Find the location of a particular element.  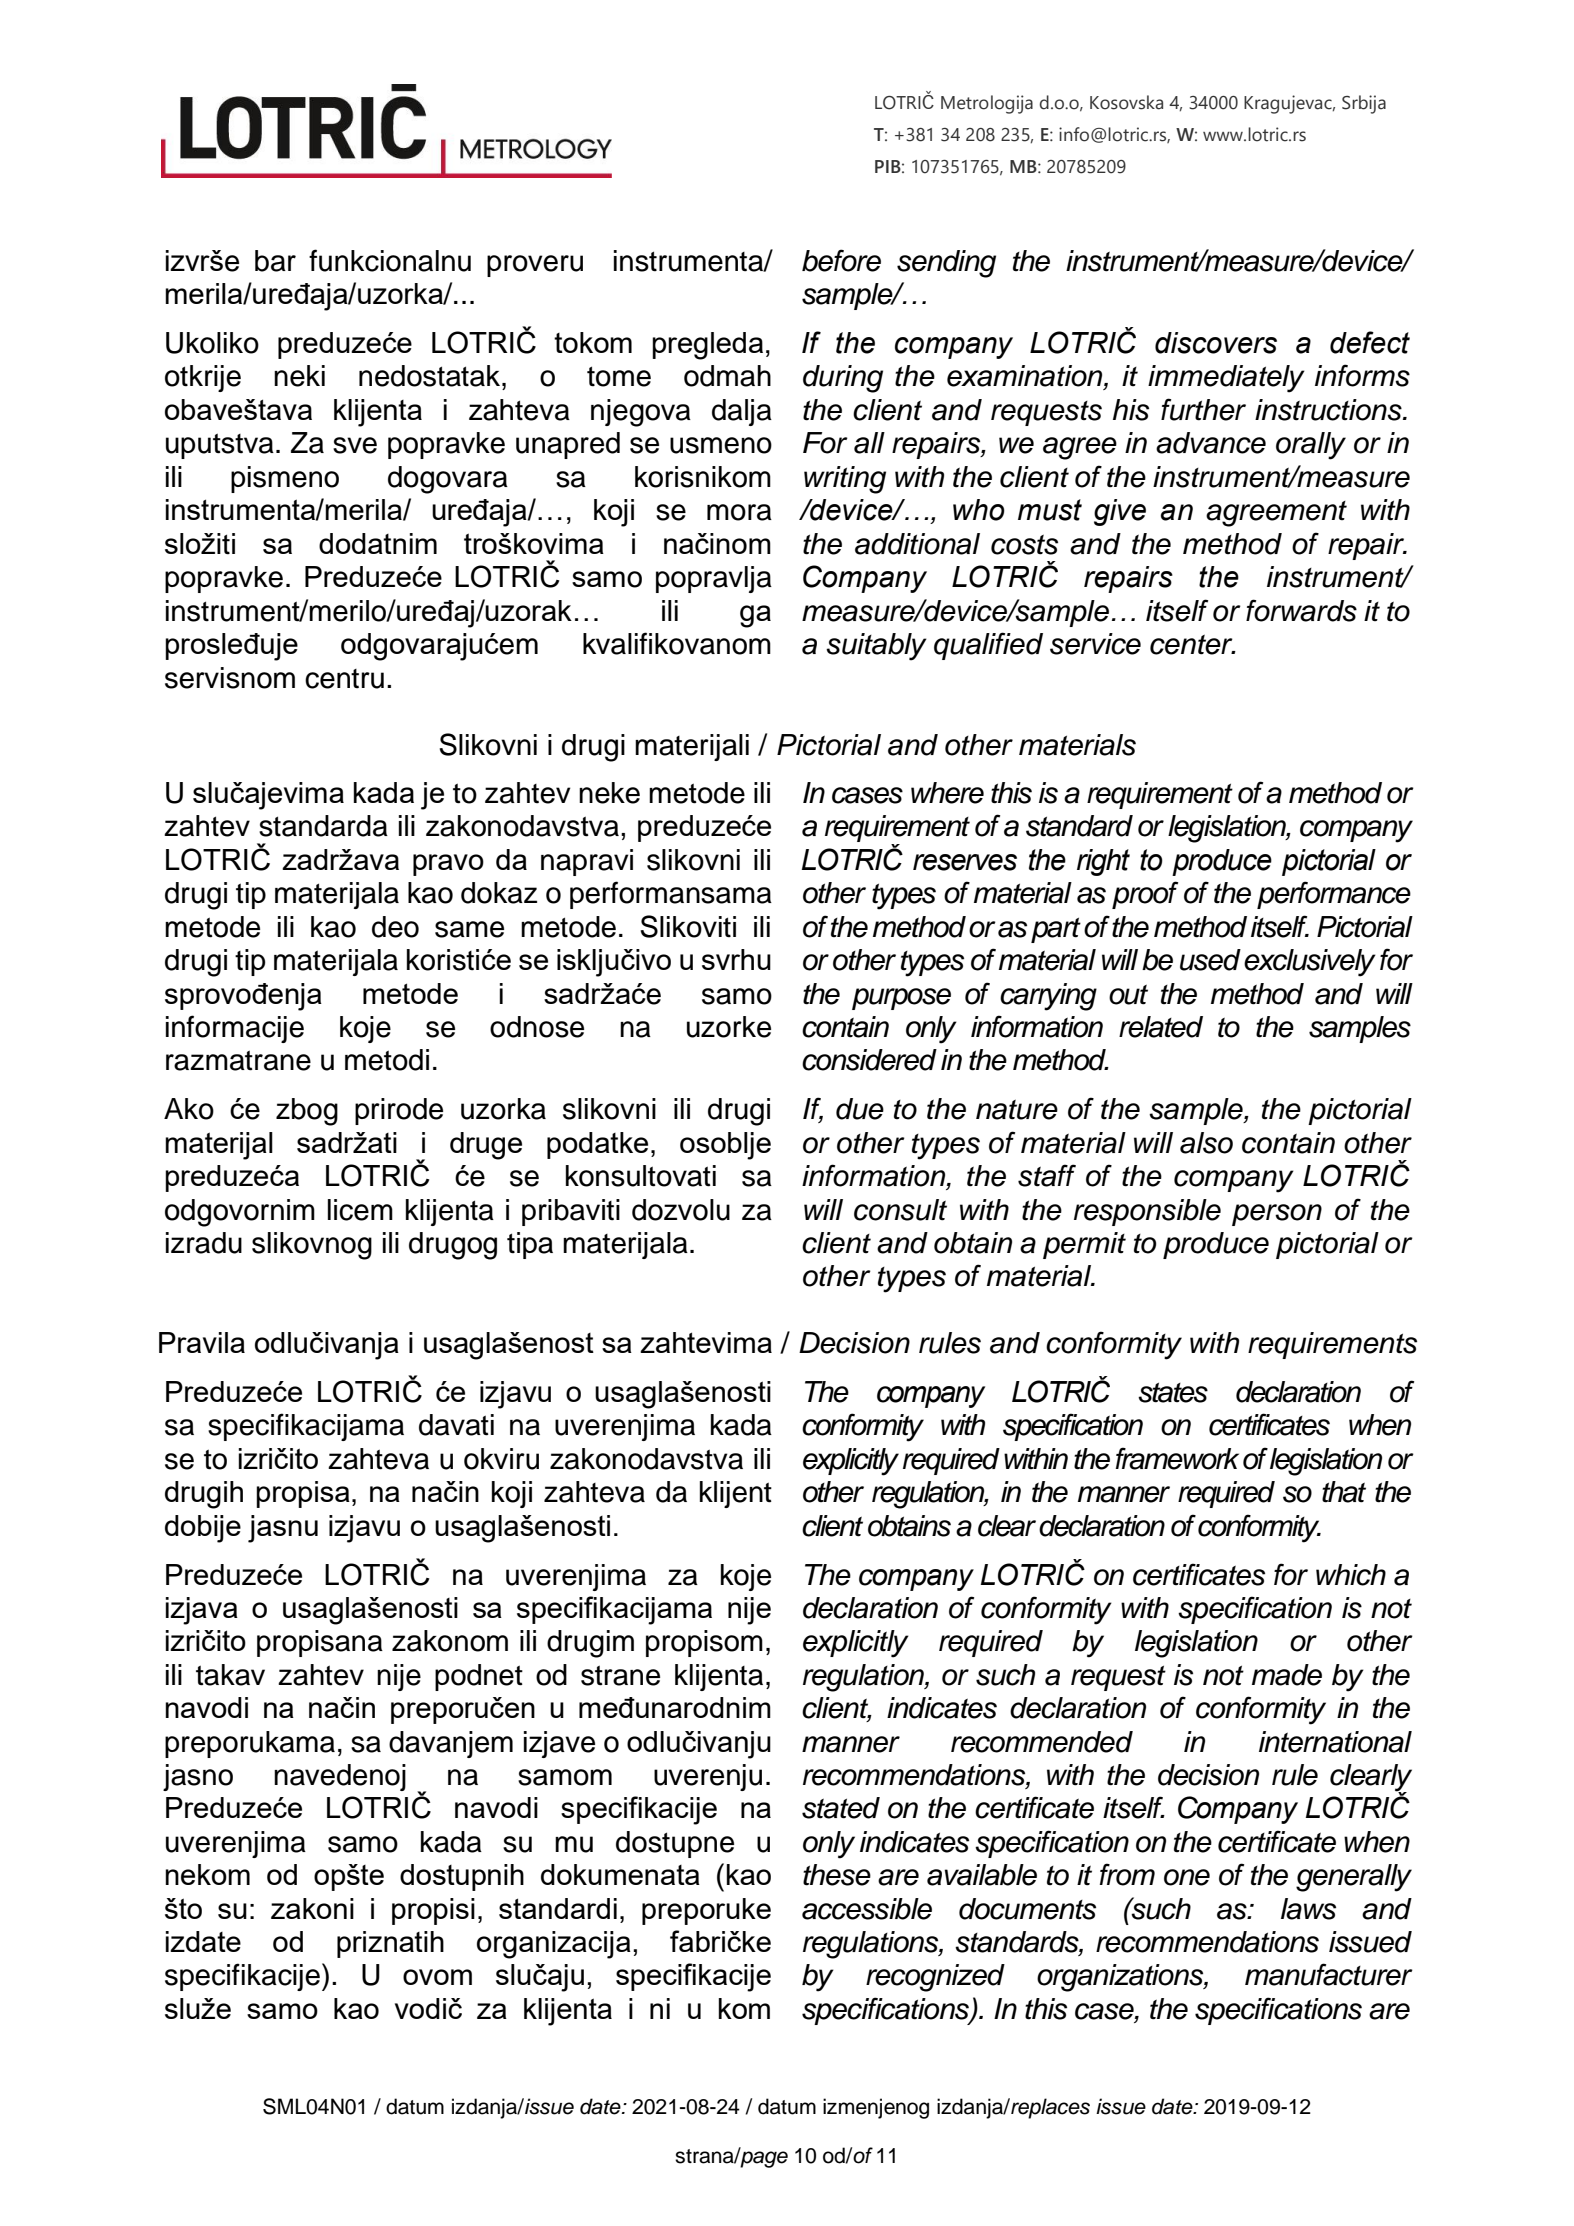

discovers is located at coordinates (1216, 343).
